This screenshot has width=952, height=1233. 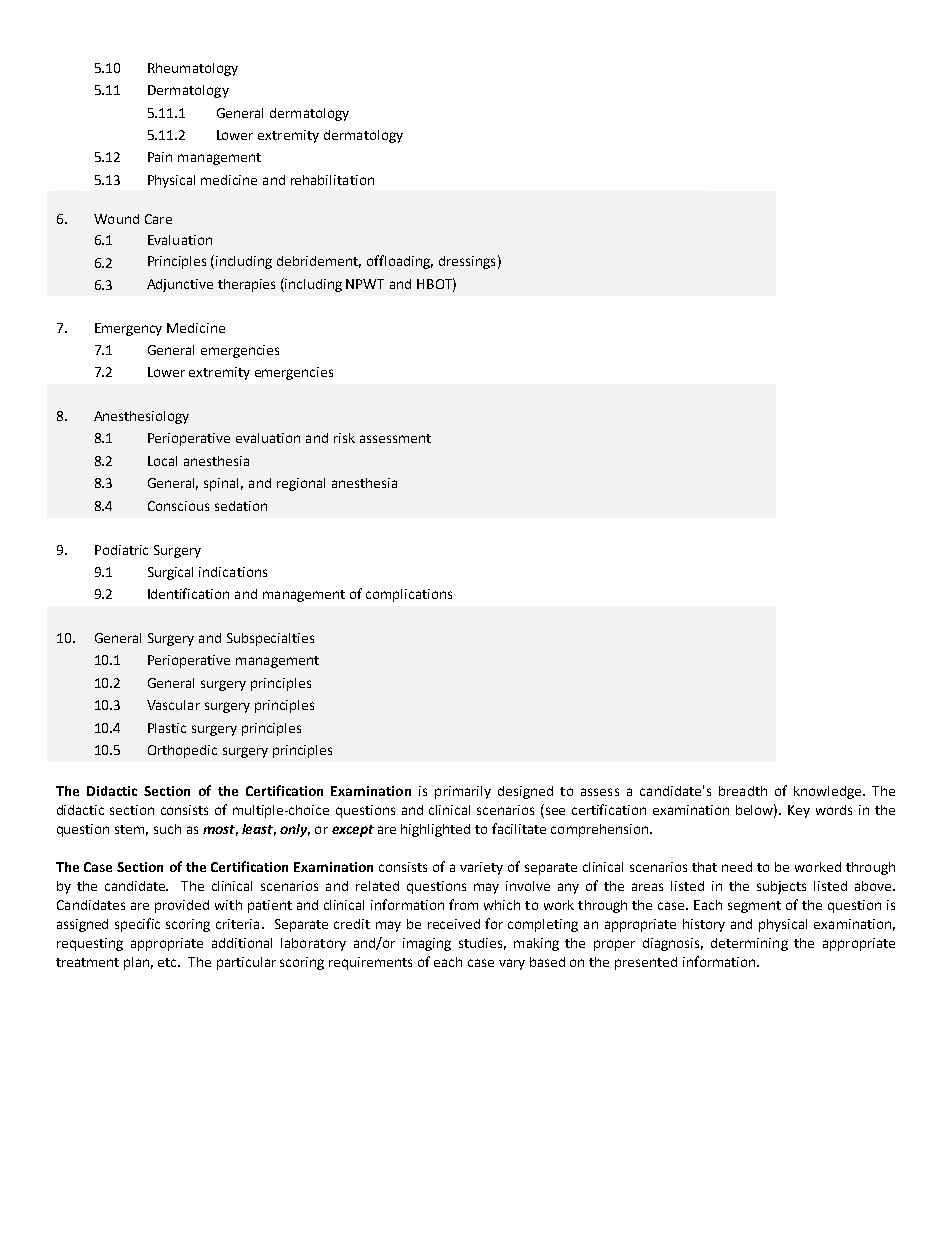 What do you see at coordinates (454, 924) in the screenshot?
I see `received` at bounding box center [454, 924].
